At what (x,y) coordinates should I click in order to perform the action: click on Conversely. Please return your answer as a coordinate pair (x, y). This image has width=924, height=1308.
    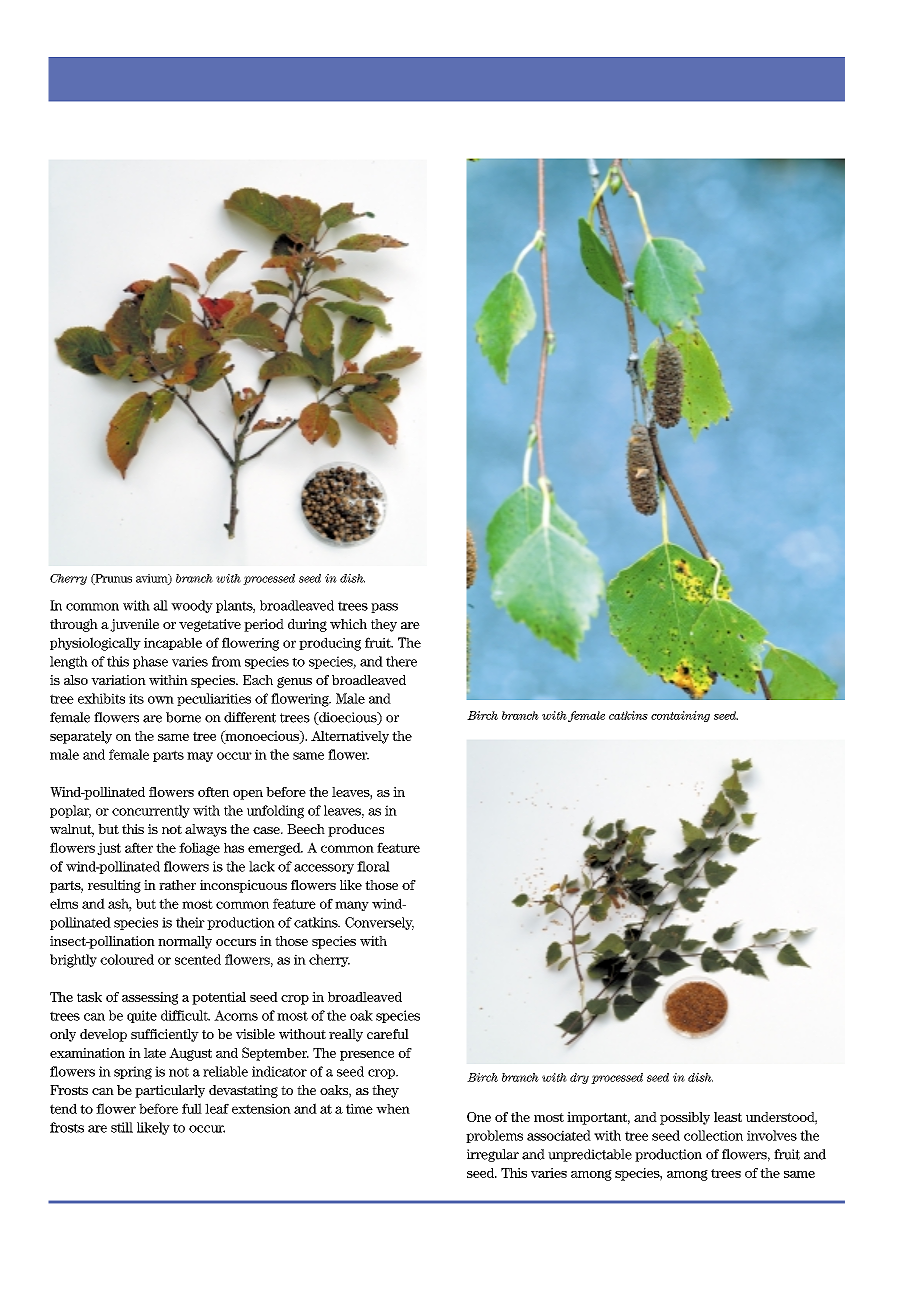
    Looking at the image, I should click on (379, 923).
